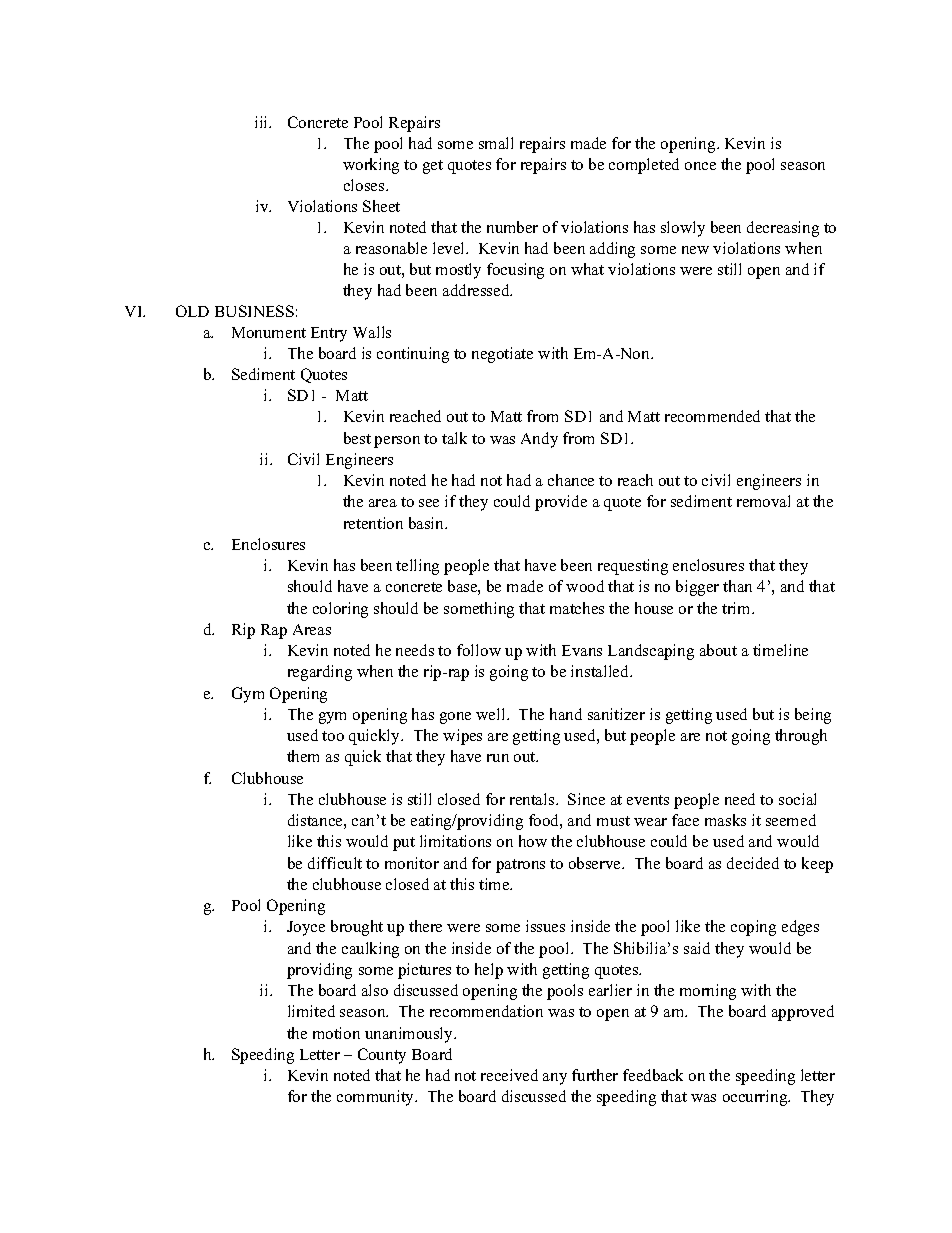 The width and height of the document is (952, 1233). What do you see at coordinates (357, 438) in the document?
I see `best` at bounding box center [357, 438].
